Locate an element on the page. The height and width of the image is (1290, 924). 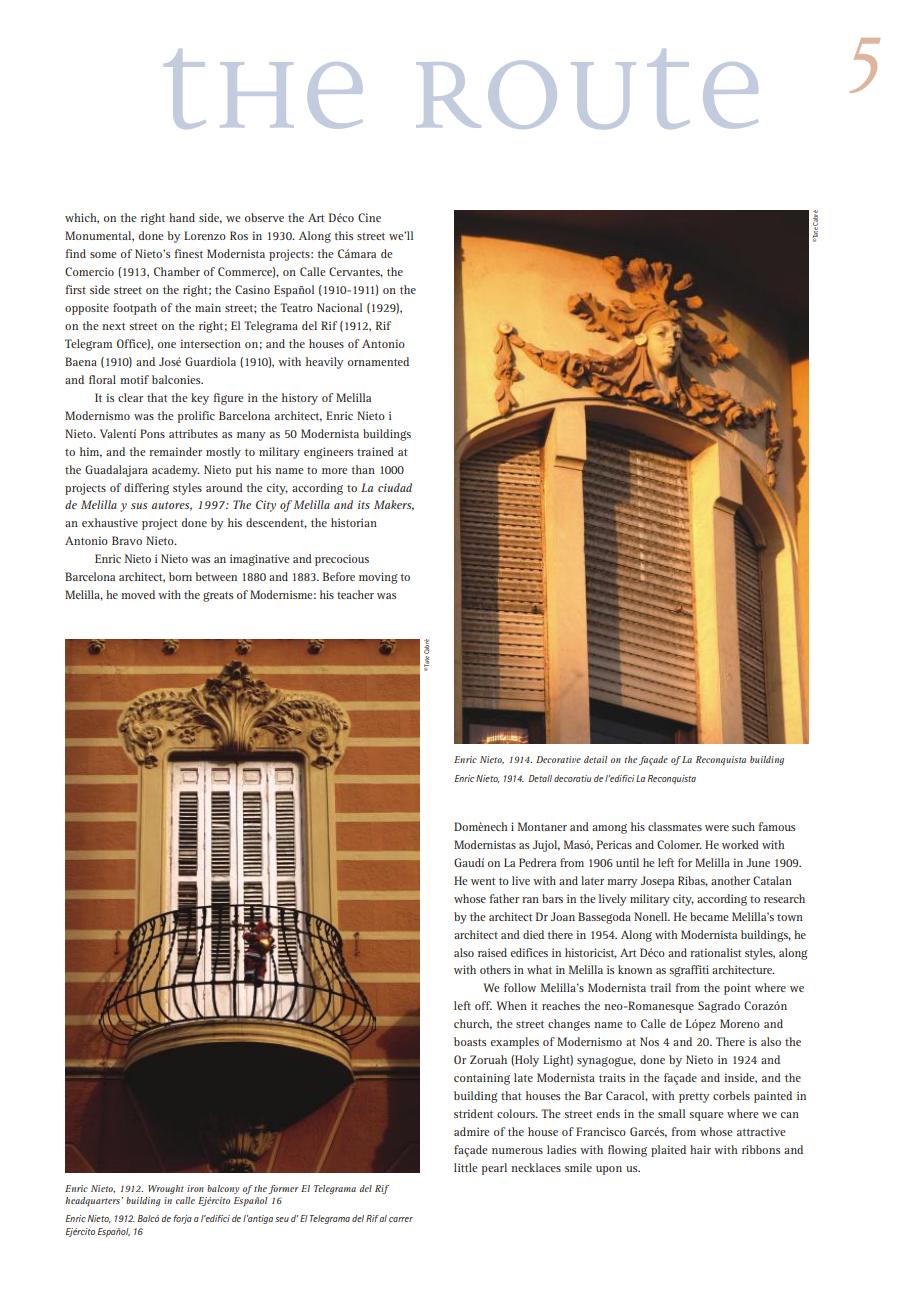
Makers is located at coordinates (394, 505).
